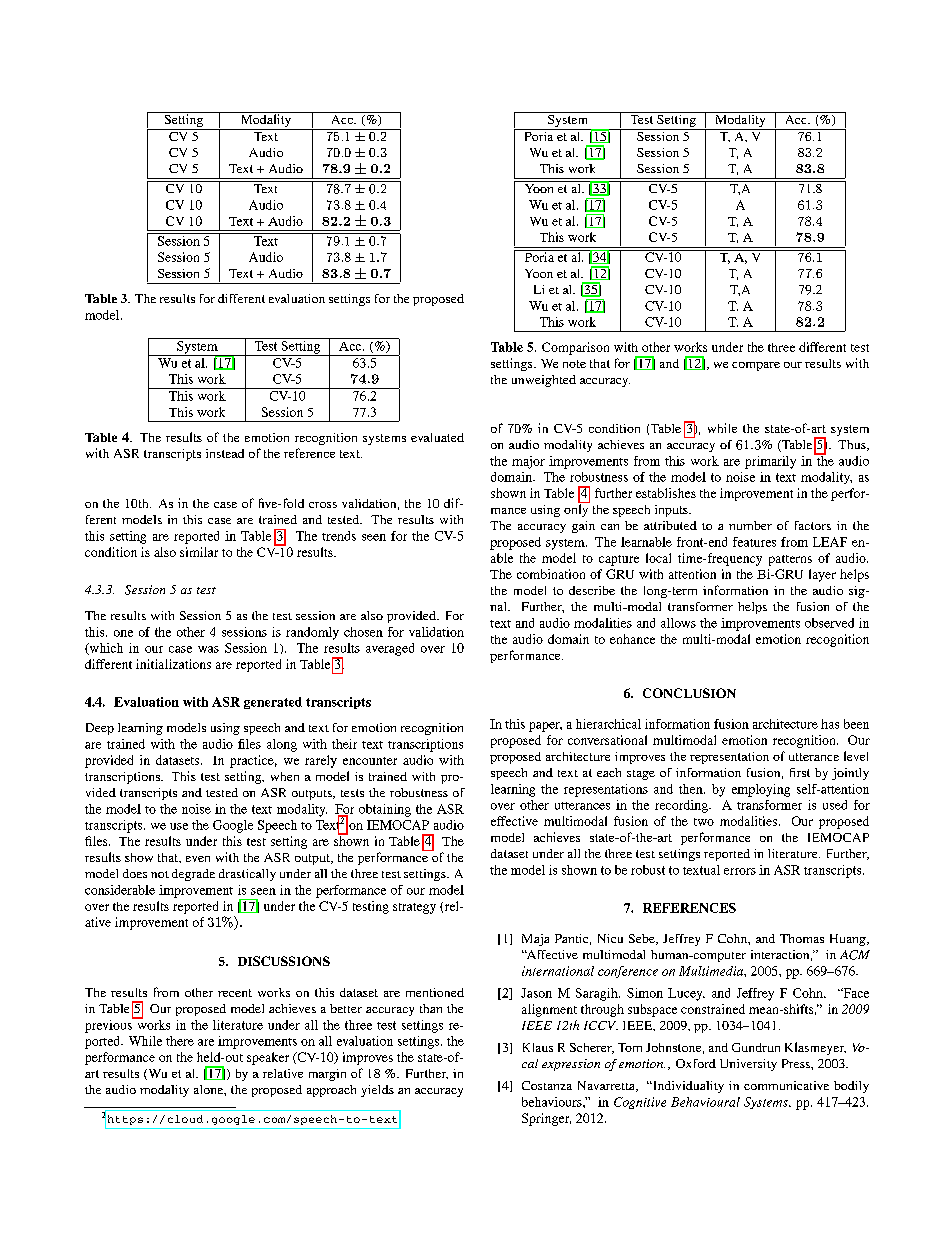 Image resolution: width=952 pixels, height=1233 pixels. I want to click on Costanza, so click(547, 1085).
